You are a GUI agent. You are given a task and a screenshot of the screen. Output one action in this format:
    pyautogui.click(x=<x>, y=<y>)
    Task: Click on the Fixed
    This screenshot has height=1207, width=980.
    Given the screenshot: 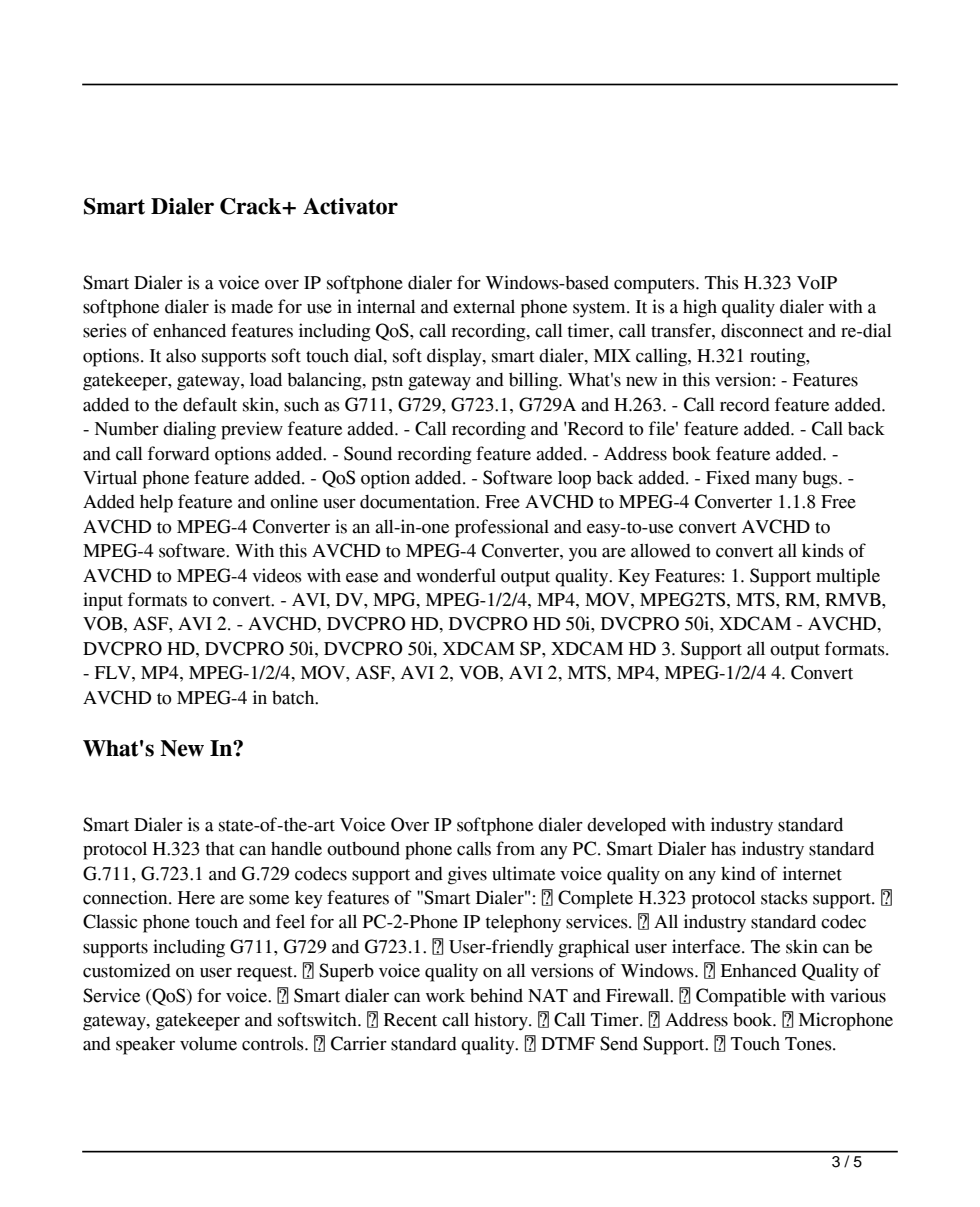 What is the action you would take?
    pyautogui.click(x=728, y=477)
